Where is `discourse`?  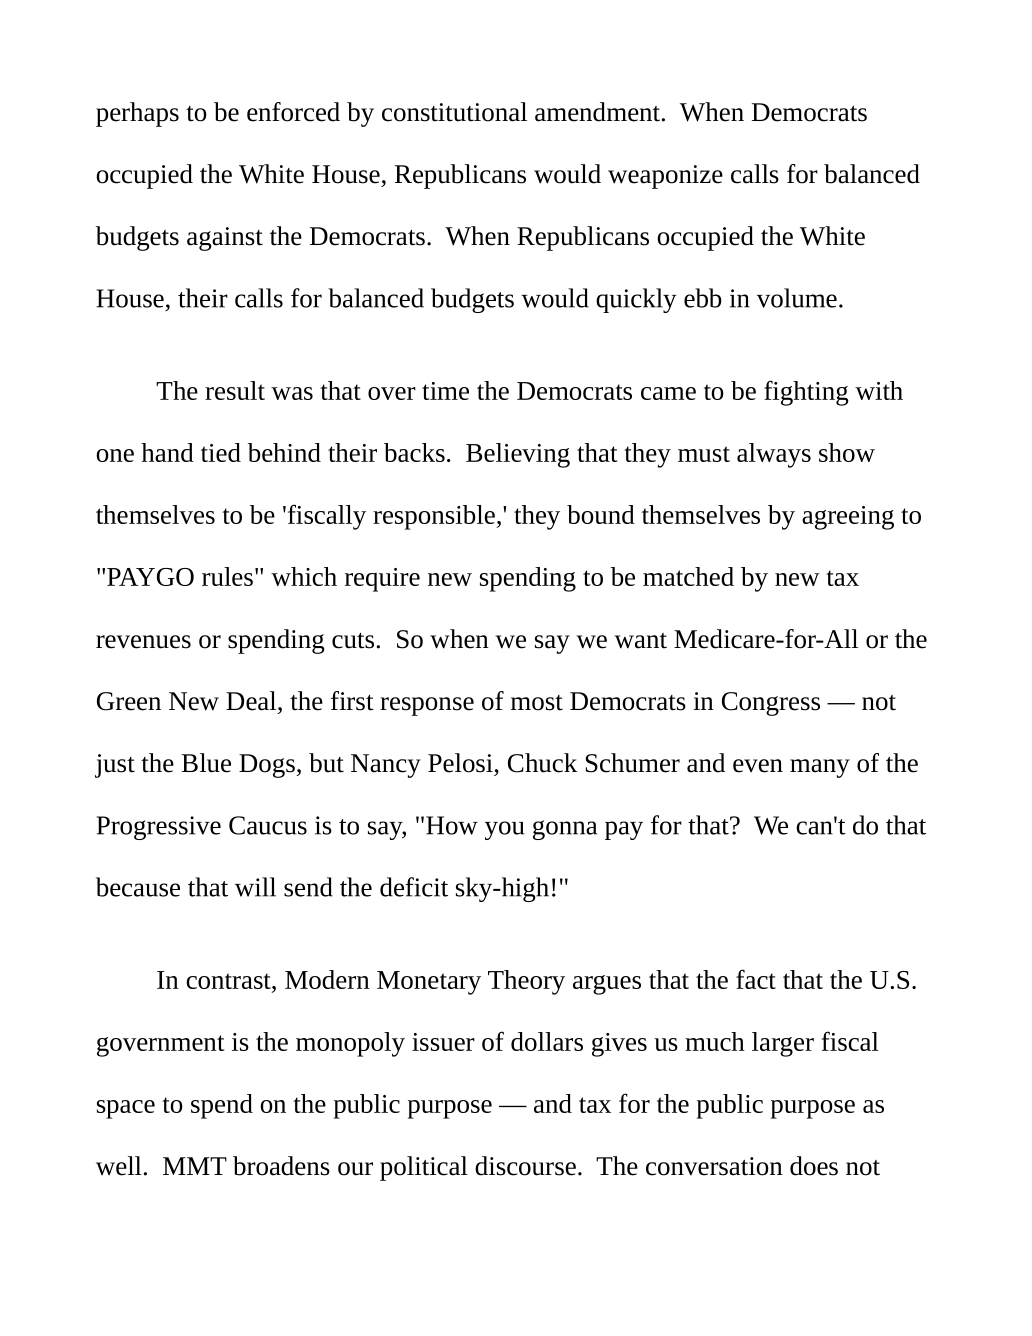 discourse is located at coordinates (525, 1166).
